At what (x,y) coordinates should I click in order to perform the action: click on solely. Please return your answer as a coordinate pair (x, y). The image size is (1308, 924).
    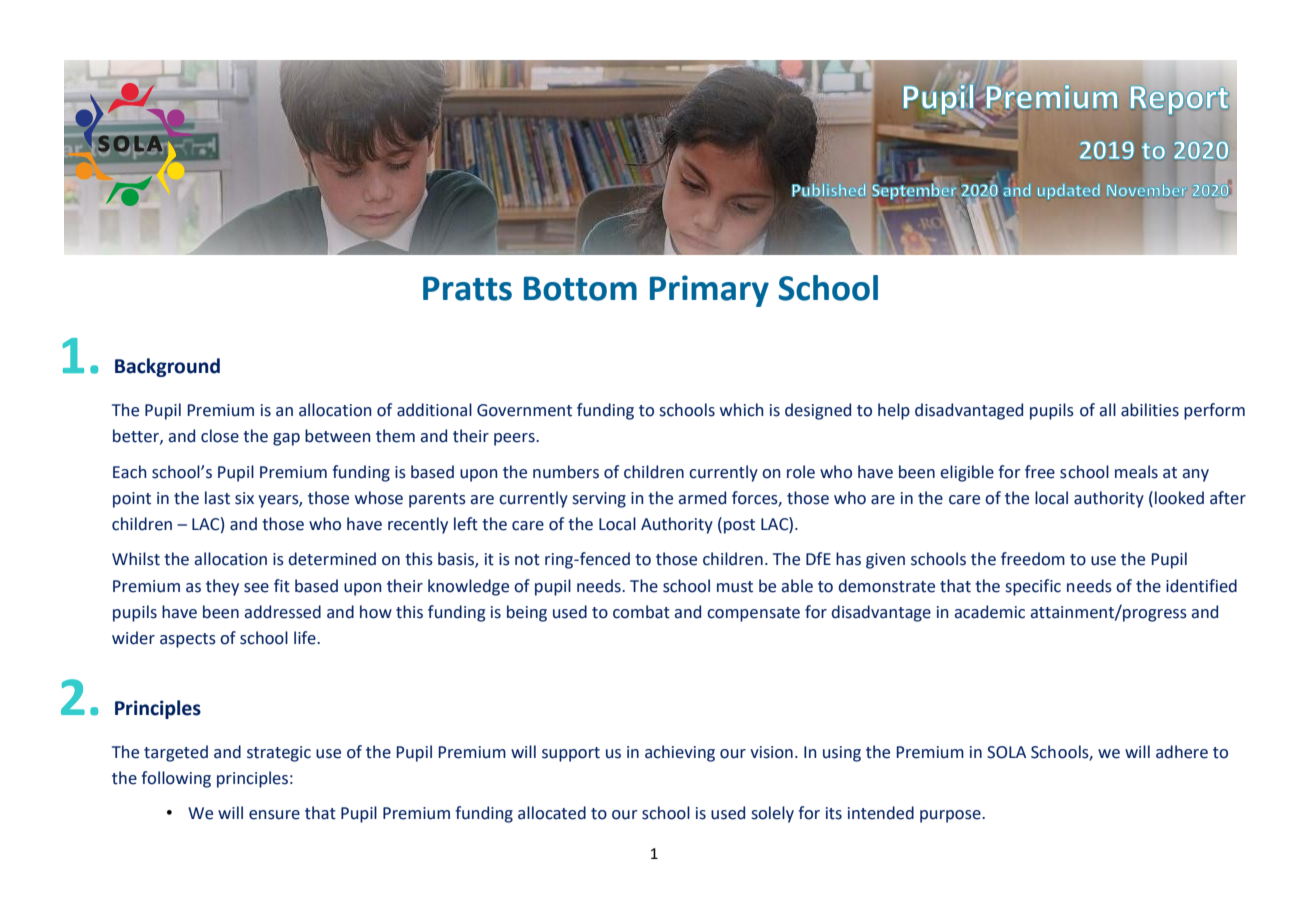
    Looking at the image, I should click on (773, 814).
